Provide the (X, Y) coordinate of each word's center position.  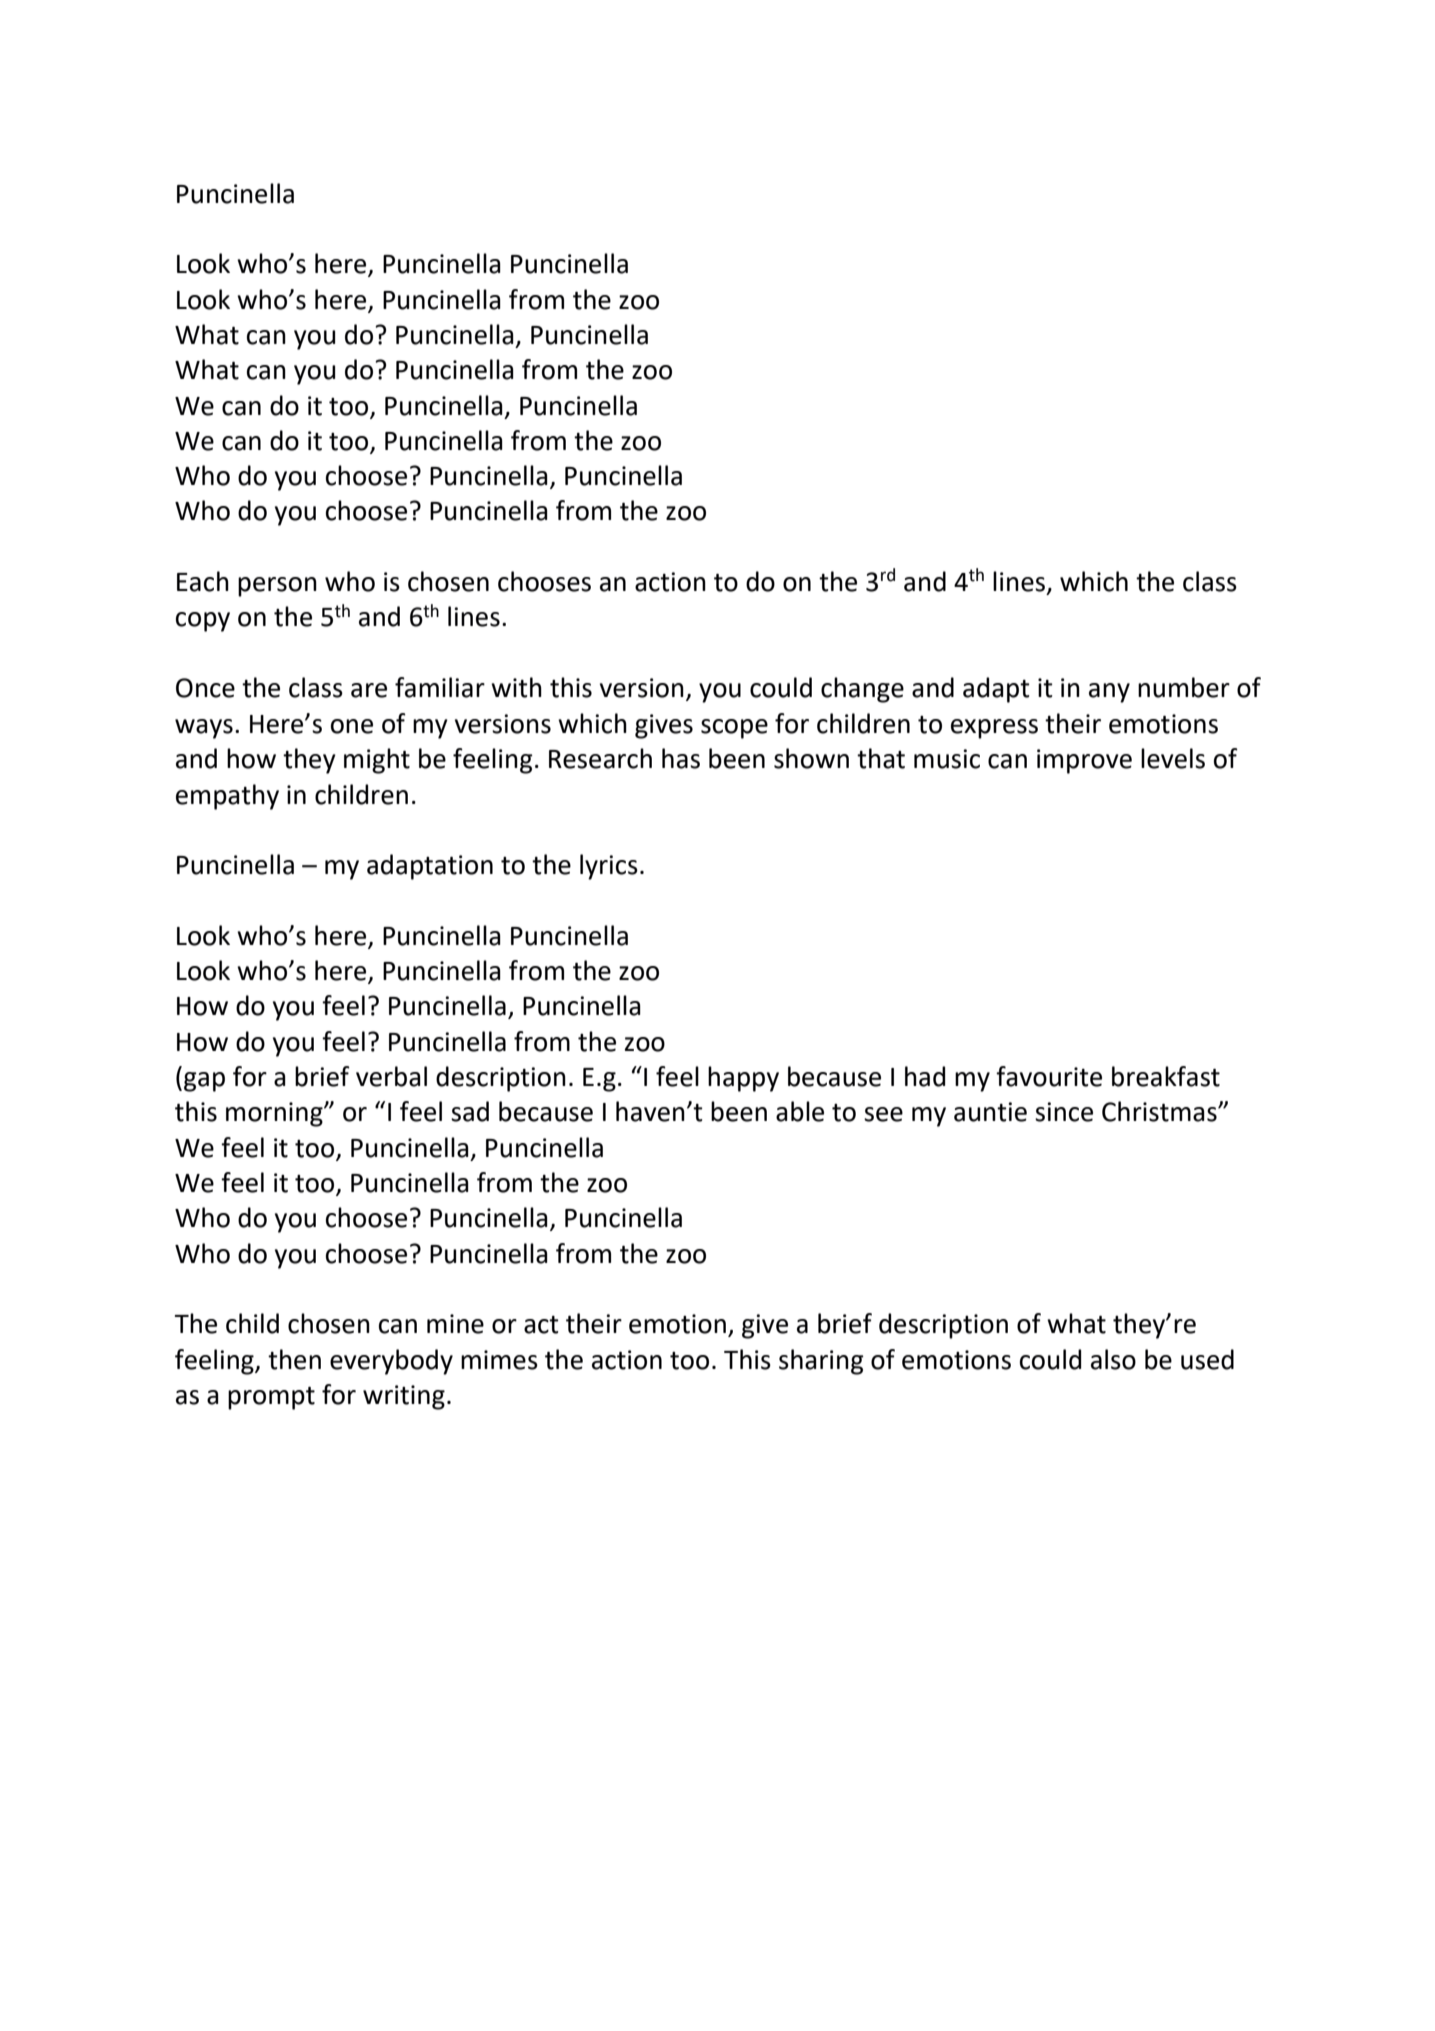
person (277, 587)
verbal (391, 1076)
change (862, 690)
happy (743, 1079)
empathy (227, 797)
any (1109, 693)
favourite (1049, 1076)
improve (1084, 761)
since (1064, 1112)
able (800, 1111)
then (294, 1359)
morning (275, 1114)
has (681, 758)
